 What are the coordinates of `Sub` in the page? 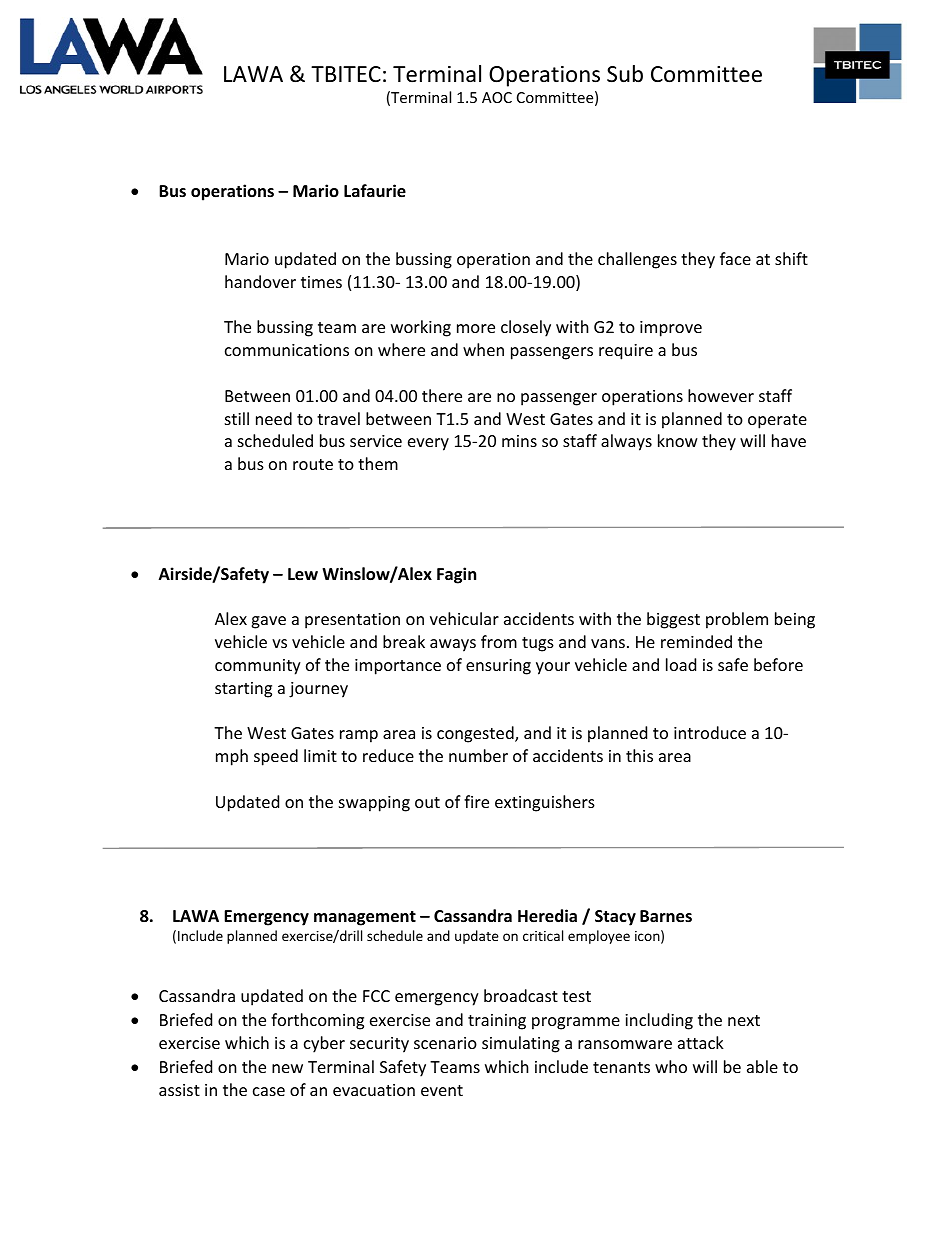 It's located at (625, 74).
